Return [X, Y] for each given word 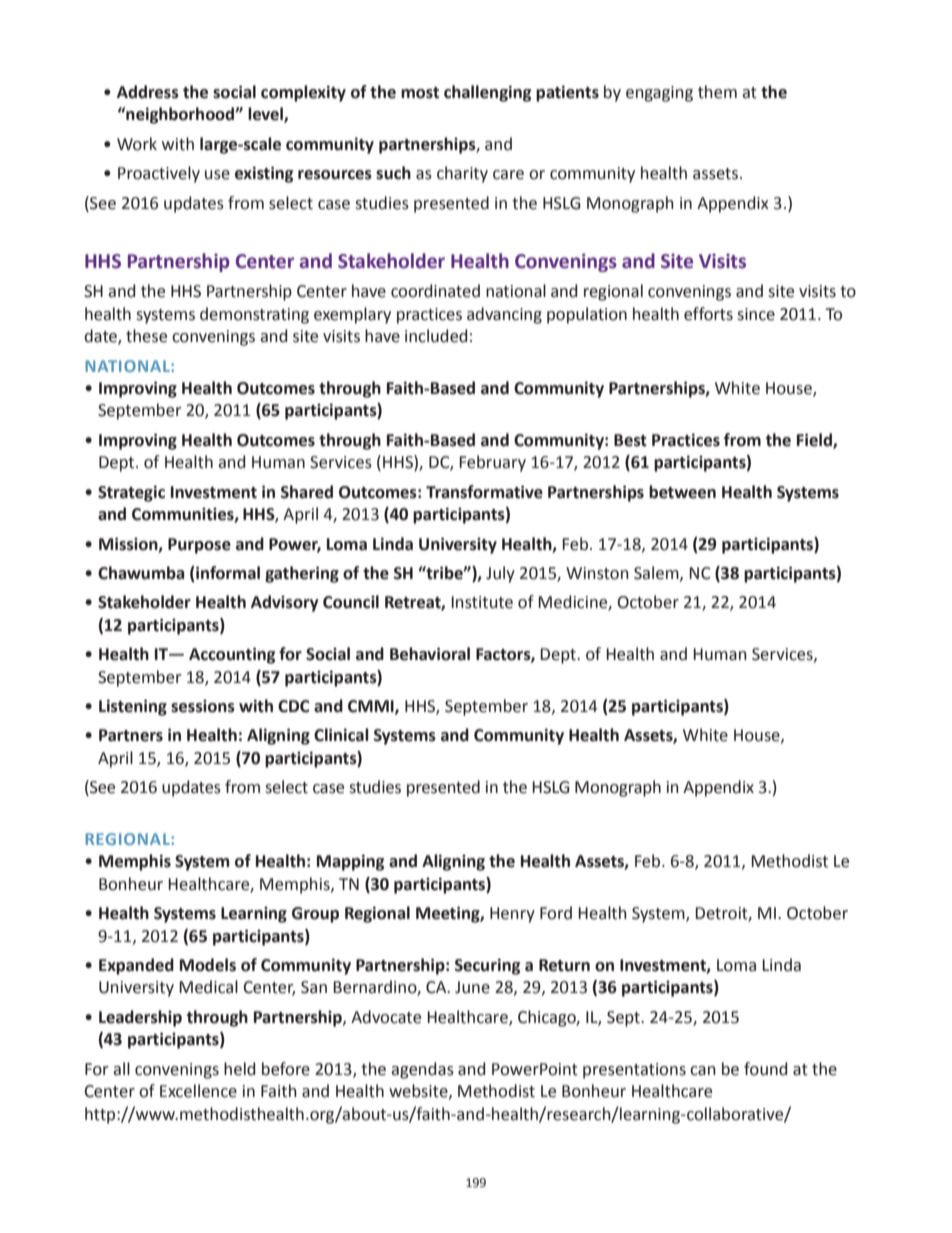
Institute [482, 602]
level [266, 115]
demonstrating [254, 315]
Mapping [350, 862]
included [436, 336]
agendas [422, 1070]
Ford [556, 913]
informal [227, 574]
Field [815, 441]
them [717, 92]
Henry [512, 915]
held [239, 1069]
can [703, 1071]
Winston [597, 573]
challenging [487, 93]
